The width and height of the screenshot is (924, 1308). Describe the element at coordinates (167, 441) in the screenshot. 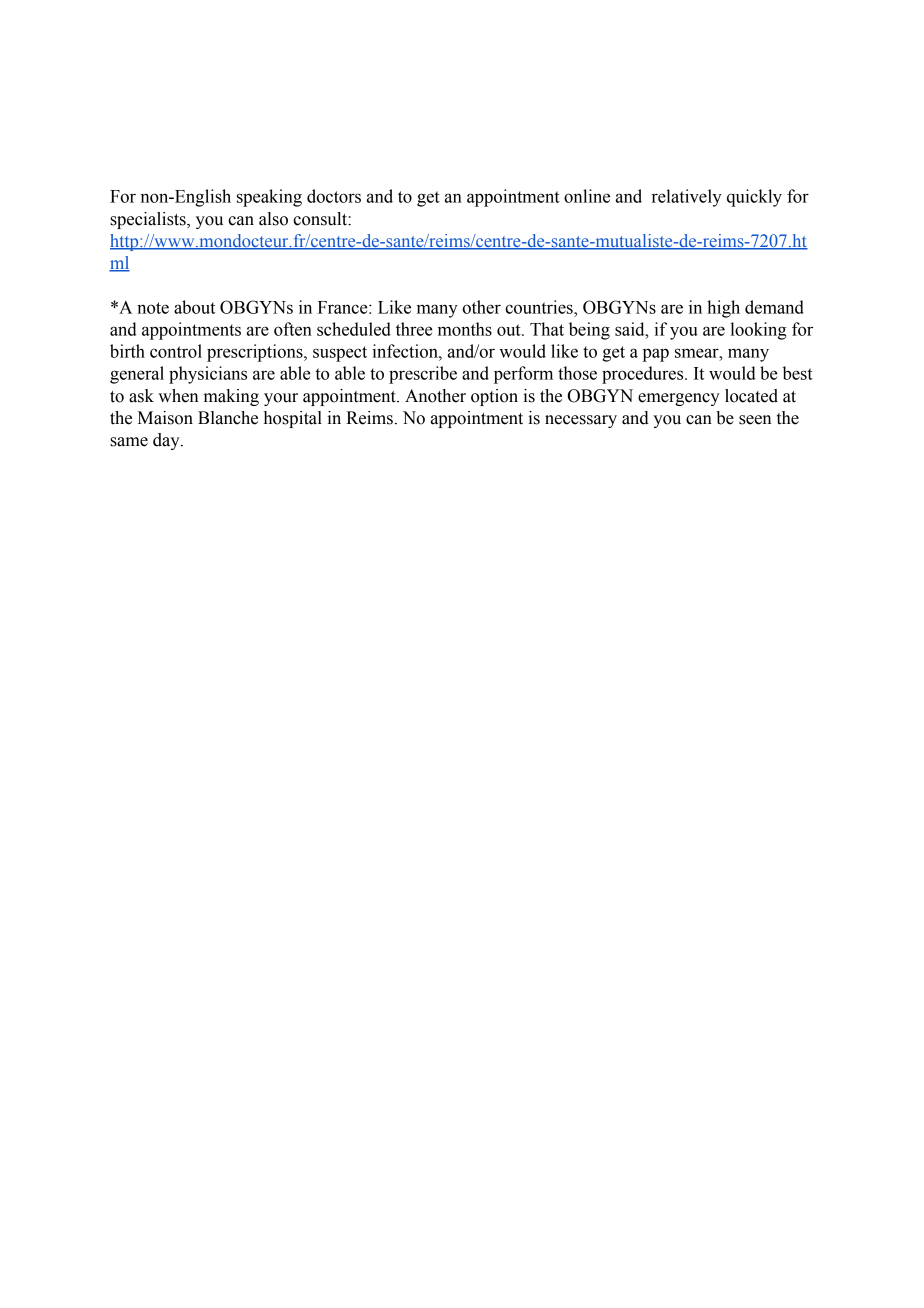

I see `day` at that location.
